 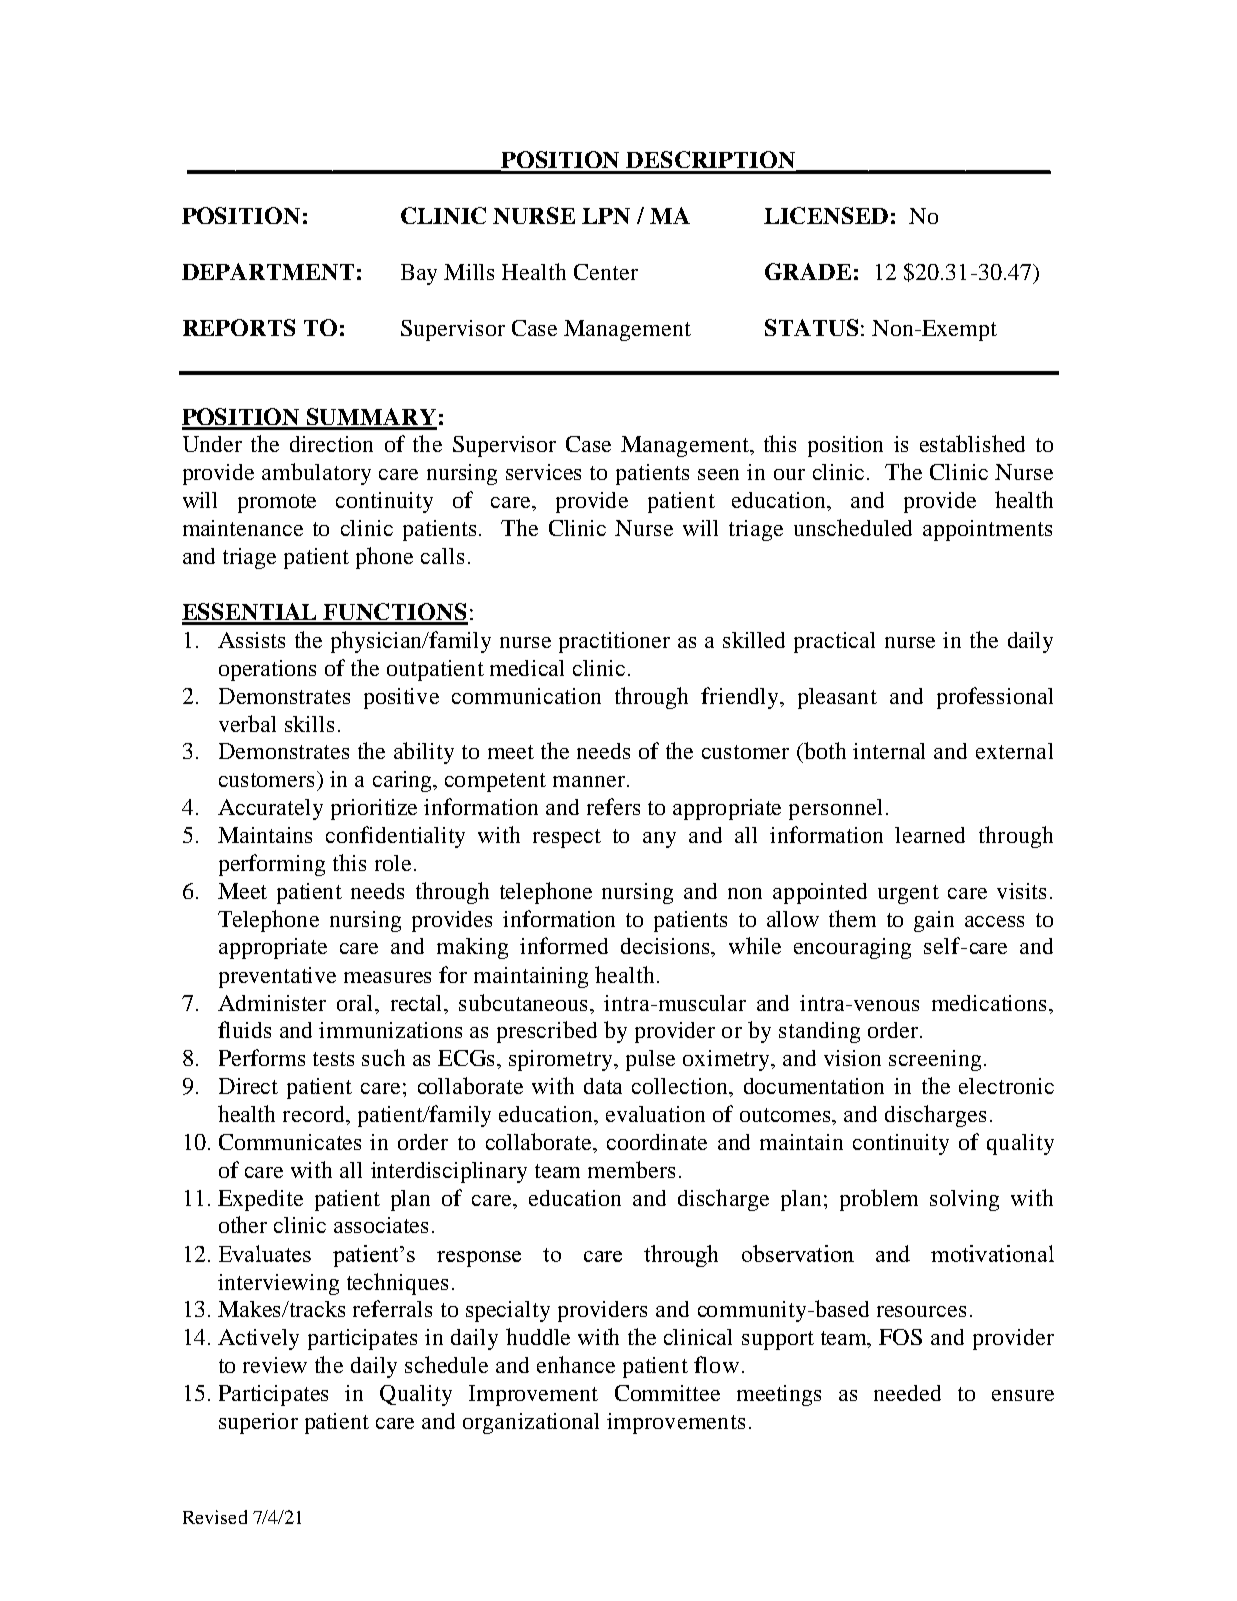 What do you see at coordinates (907, 1393) in the page?
I see `needed` at bounding box center [907, 1393].
